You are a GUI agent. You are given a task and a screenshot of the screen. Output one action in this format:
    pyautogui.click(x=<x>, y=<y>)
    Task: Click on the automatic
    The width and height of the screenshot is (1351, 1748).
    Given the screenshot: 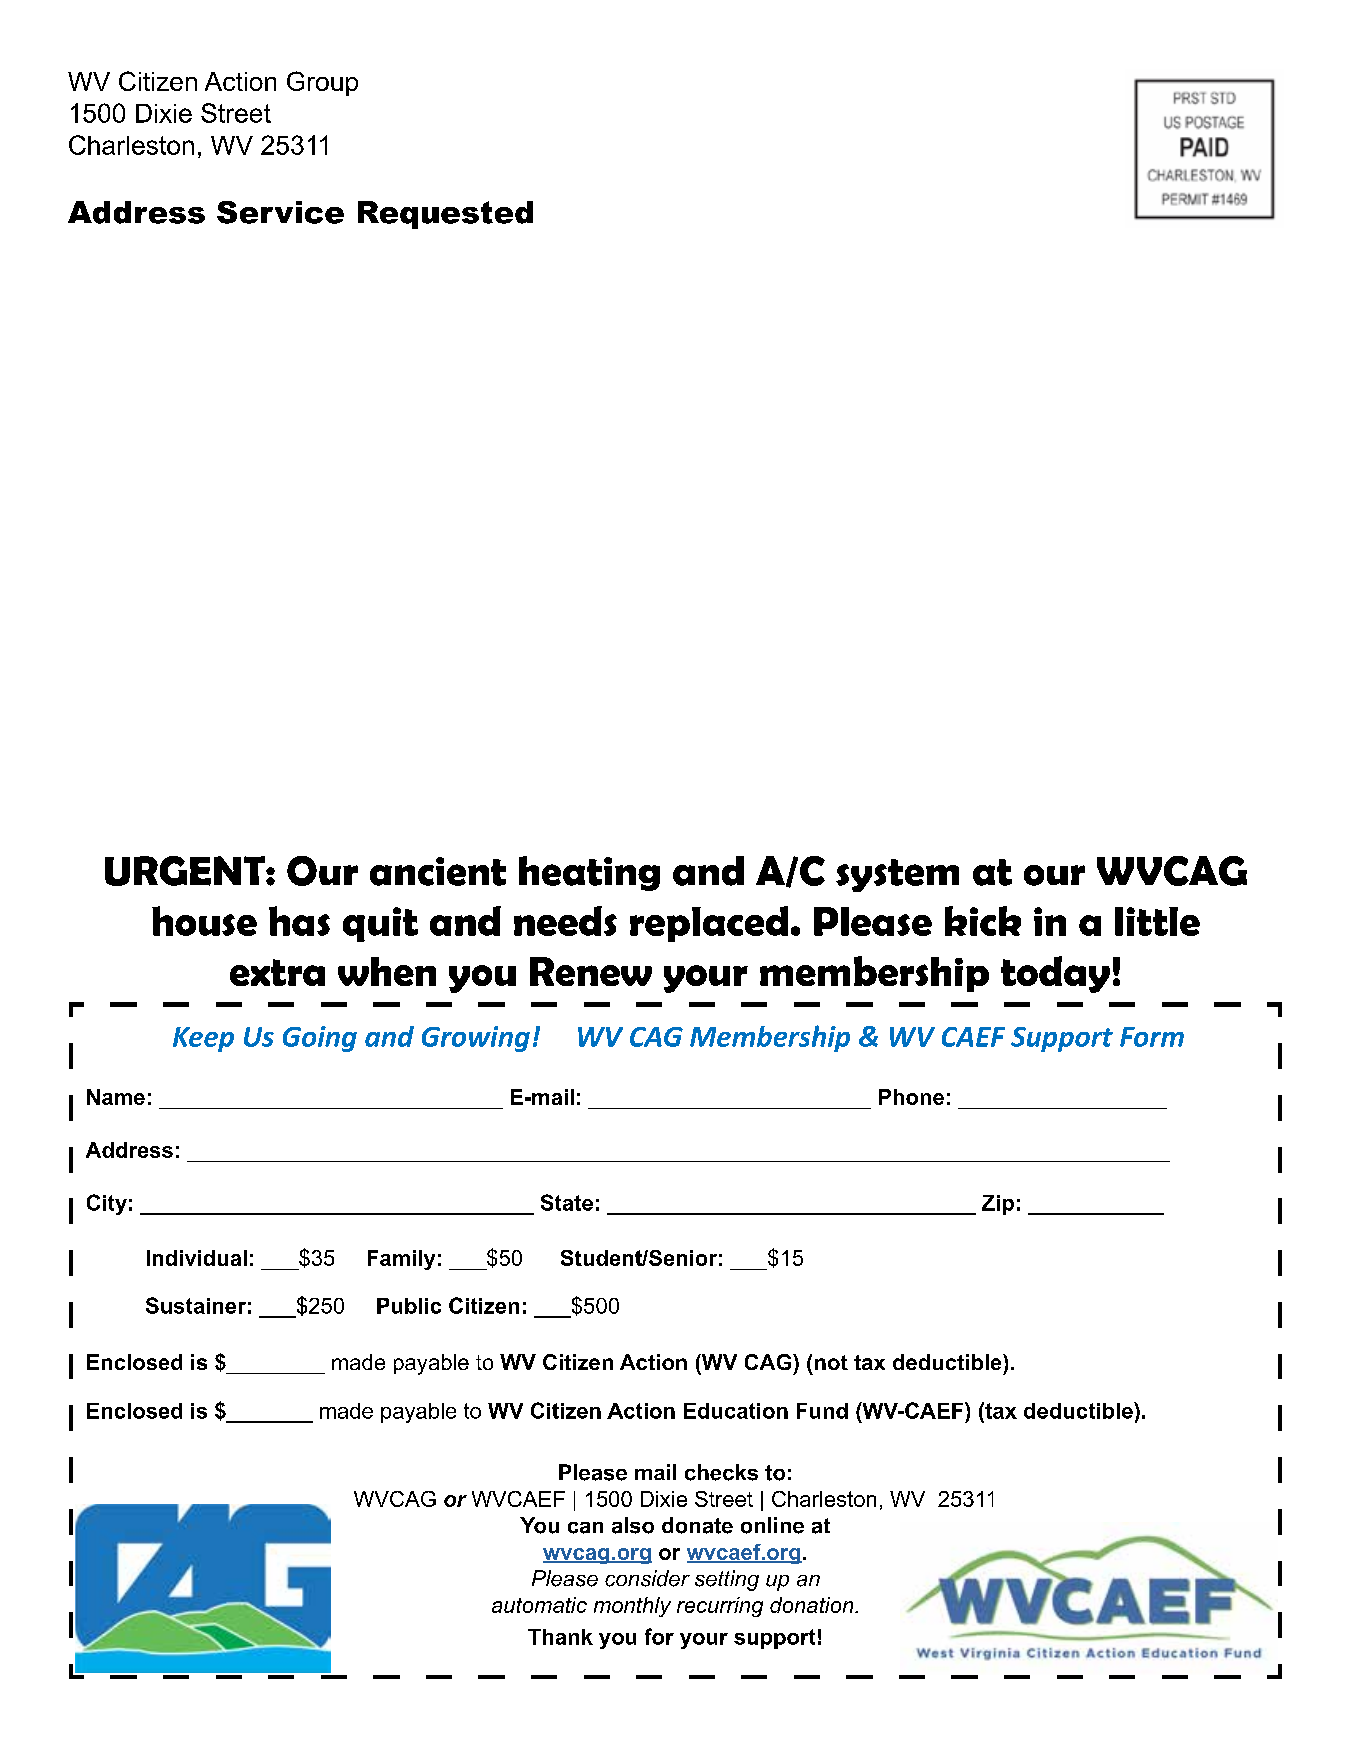 What is the action you would take?
    pyautogui.click(x=539, y=1605)
